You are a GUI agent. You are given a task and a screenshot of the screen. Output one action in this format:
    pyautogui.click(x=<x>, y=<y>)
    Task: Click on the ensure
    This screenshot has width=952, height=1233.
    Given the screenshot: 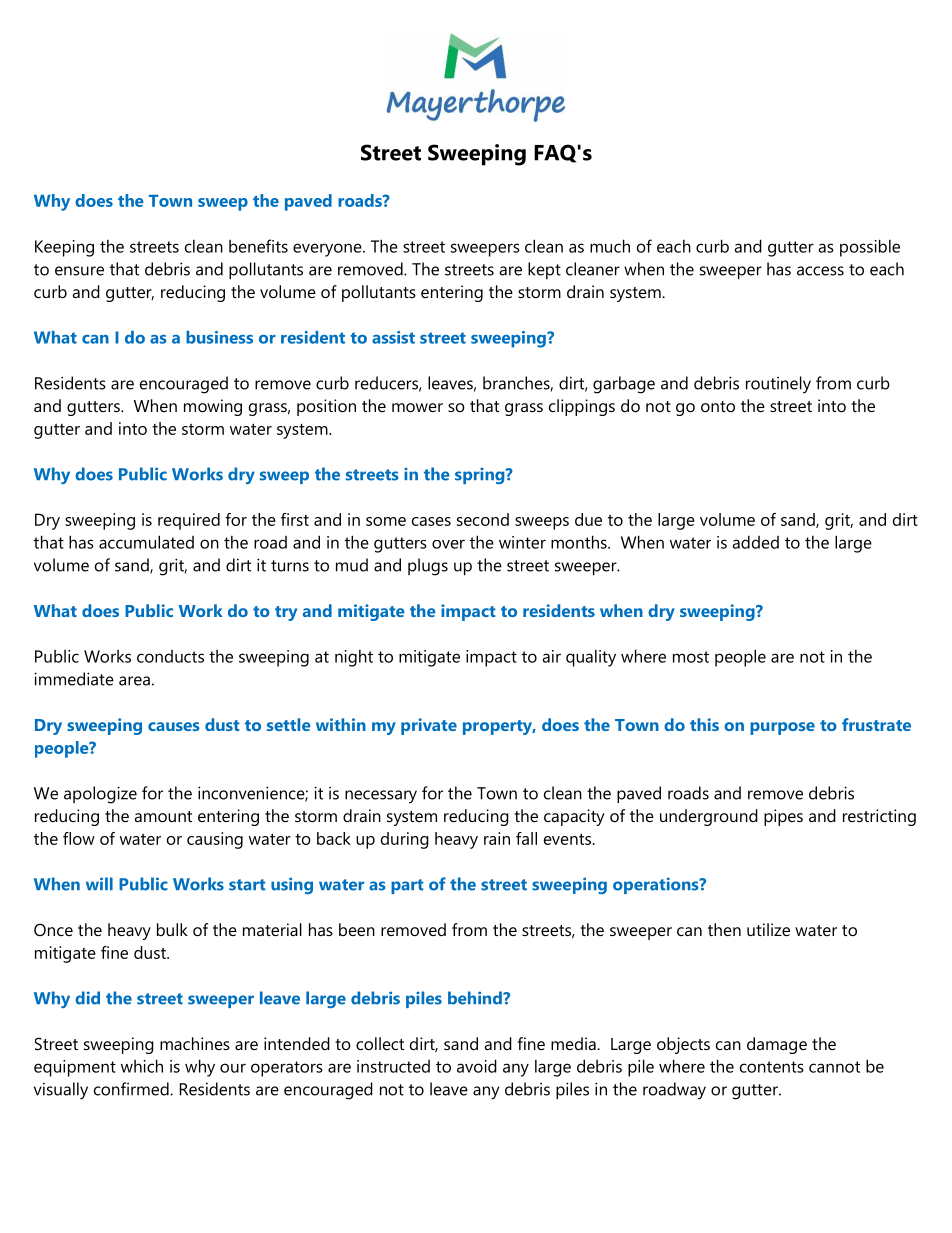 What is the action you would take?
    pyautogui.click(x=79, y=271)
